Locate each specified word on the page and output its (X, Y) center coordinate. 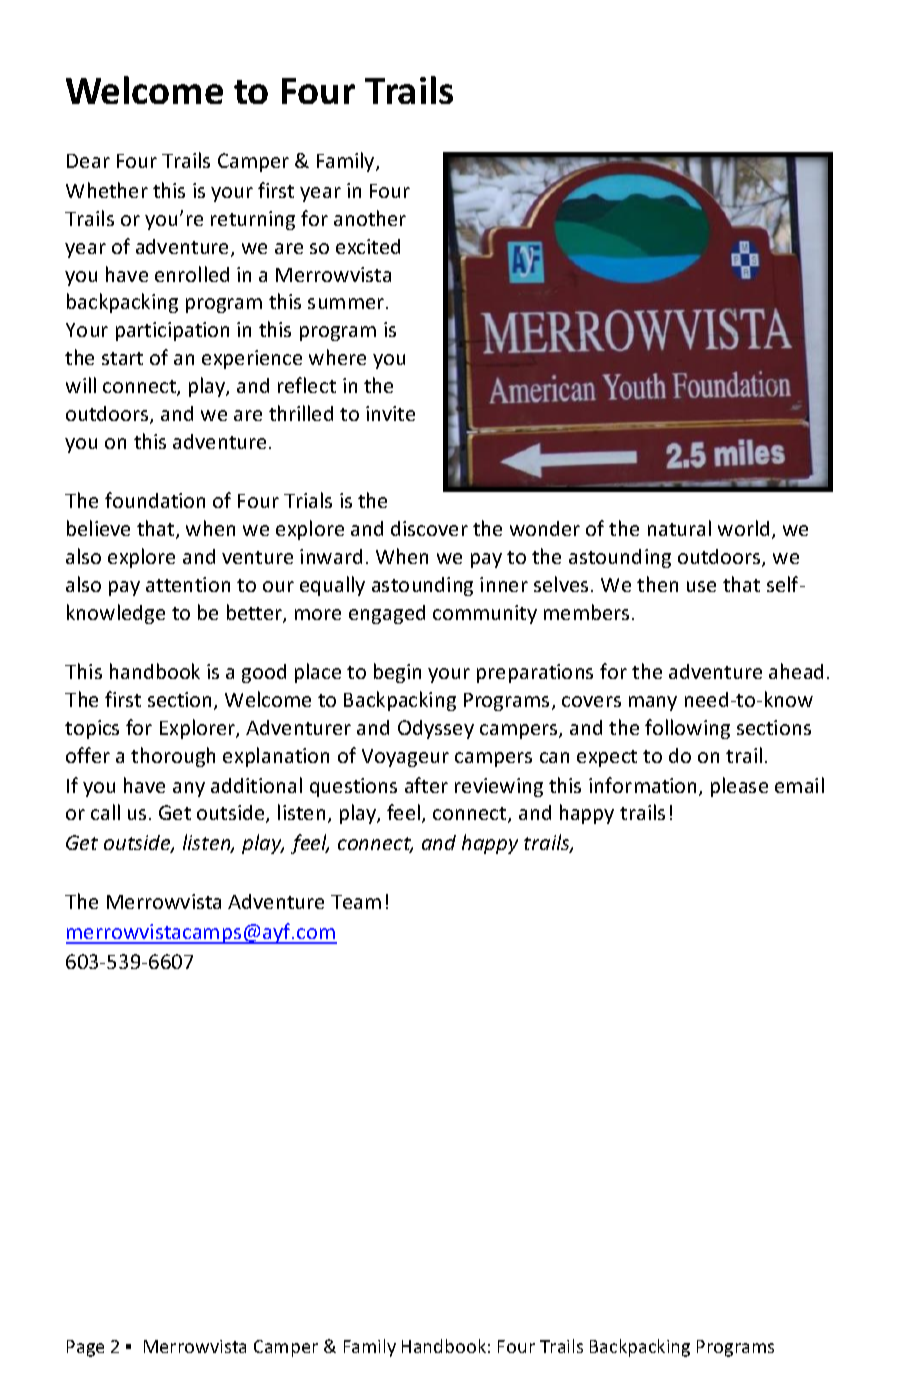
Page (85, 1348)
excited (368, 246)
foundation (155, 500)
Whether (107, 190)
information (644, 786)
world (743, 528)
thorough (173, 757)
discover (429, 528)
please (739, 787)
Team (356, 902)
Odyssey (436, 729)
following (687, 729)
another (370, 218)
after (426, 785)
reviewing (499, 787)
